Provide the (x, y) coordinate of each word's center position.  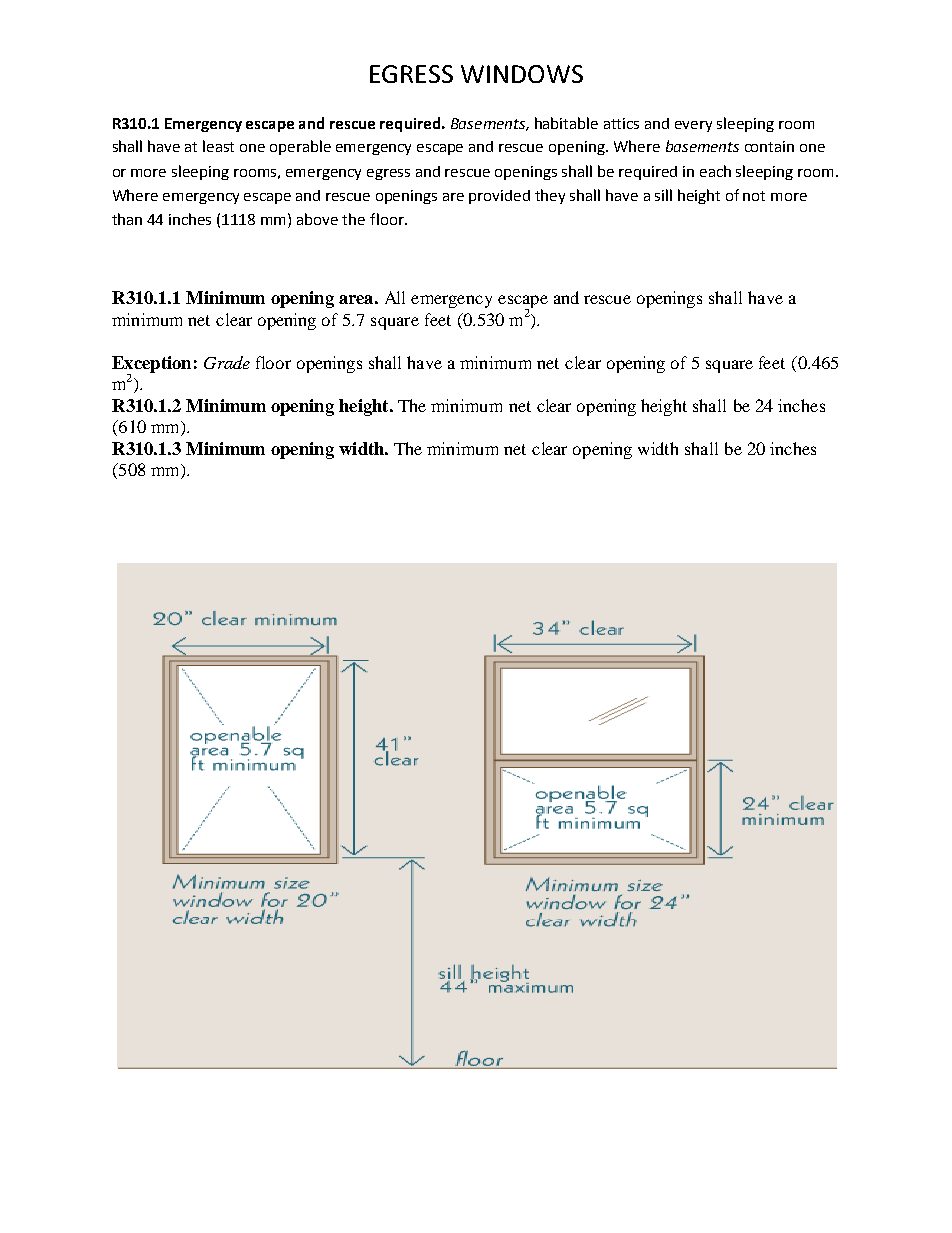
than (127, 219)
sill (663, 195)
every (693, 126)
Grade (227, 362)
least (218, 146)
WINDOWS (522, 74)
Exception (151, 365)
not (754, 196)
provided (499, 197)
